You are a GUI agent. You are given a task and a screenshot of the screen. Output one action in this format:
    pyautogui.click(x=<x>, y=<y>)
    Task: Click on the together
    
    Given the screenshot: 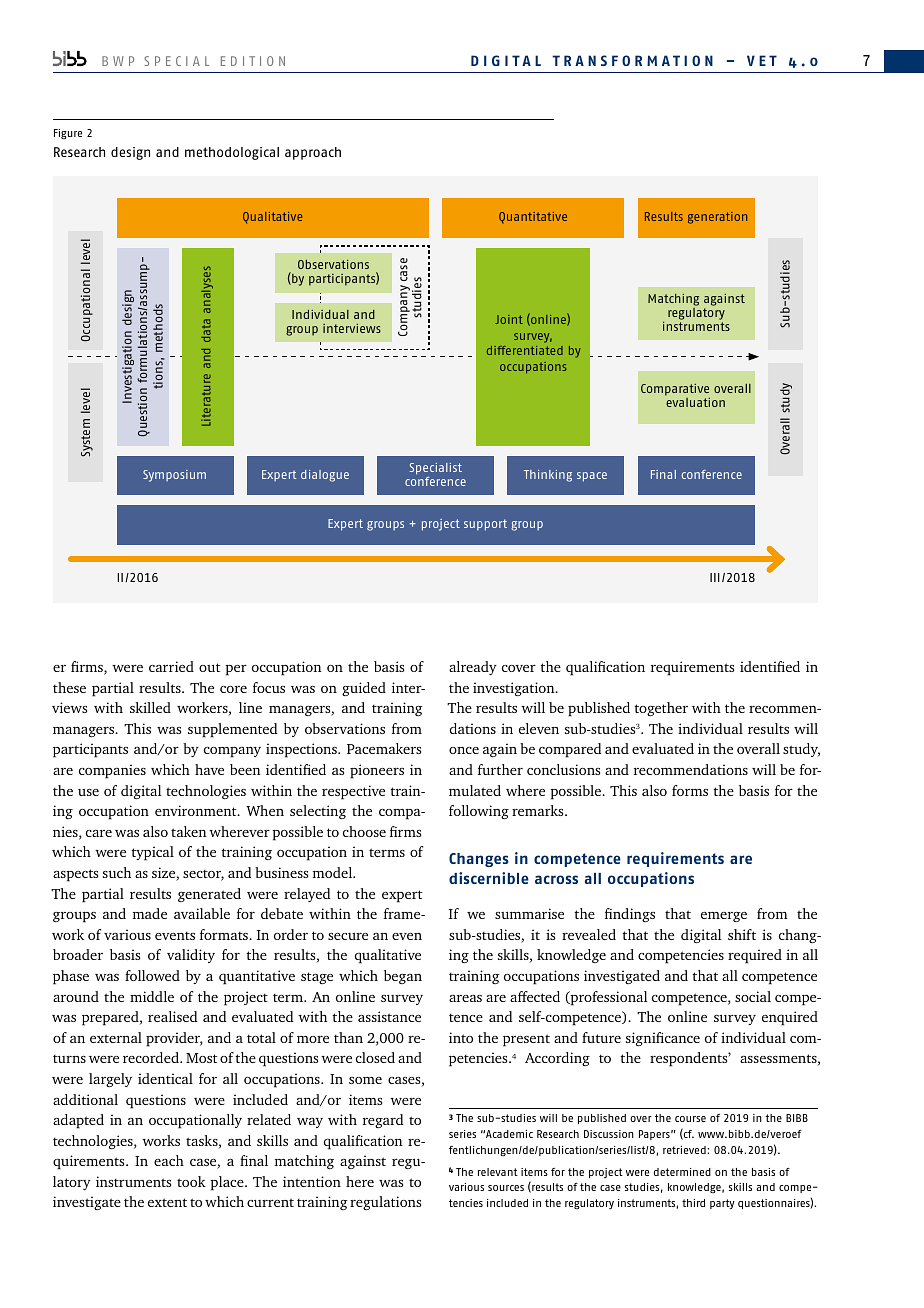 What is the action you would take?
    pyautogui.click(x=661, y=709)
